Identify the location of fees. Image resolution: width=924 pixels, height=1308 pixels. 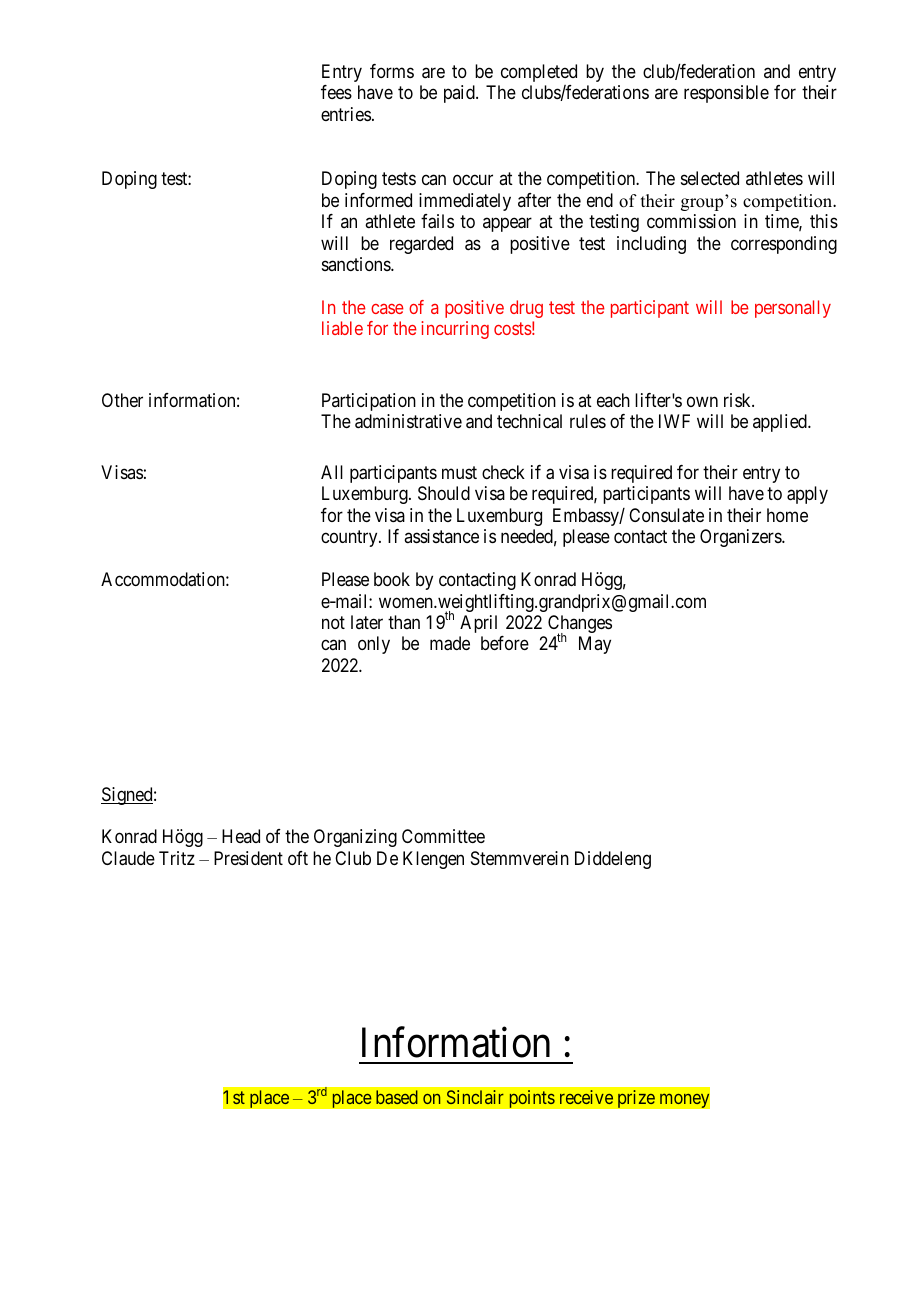
(336, 92).
